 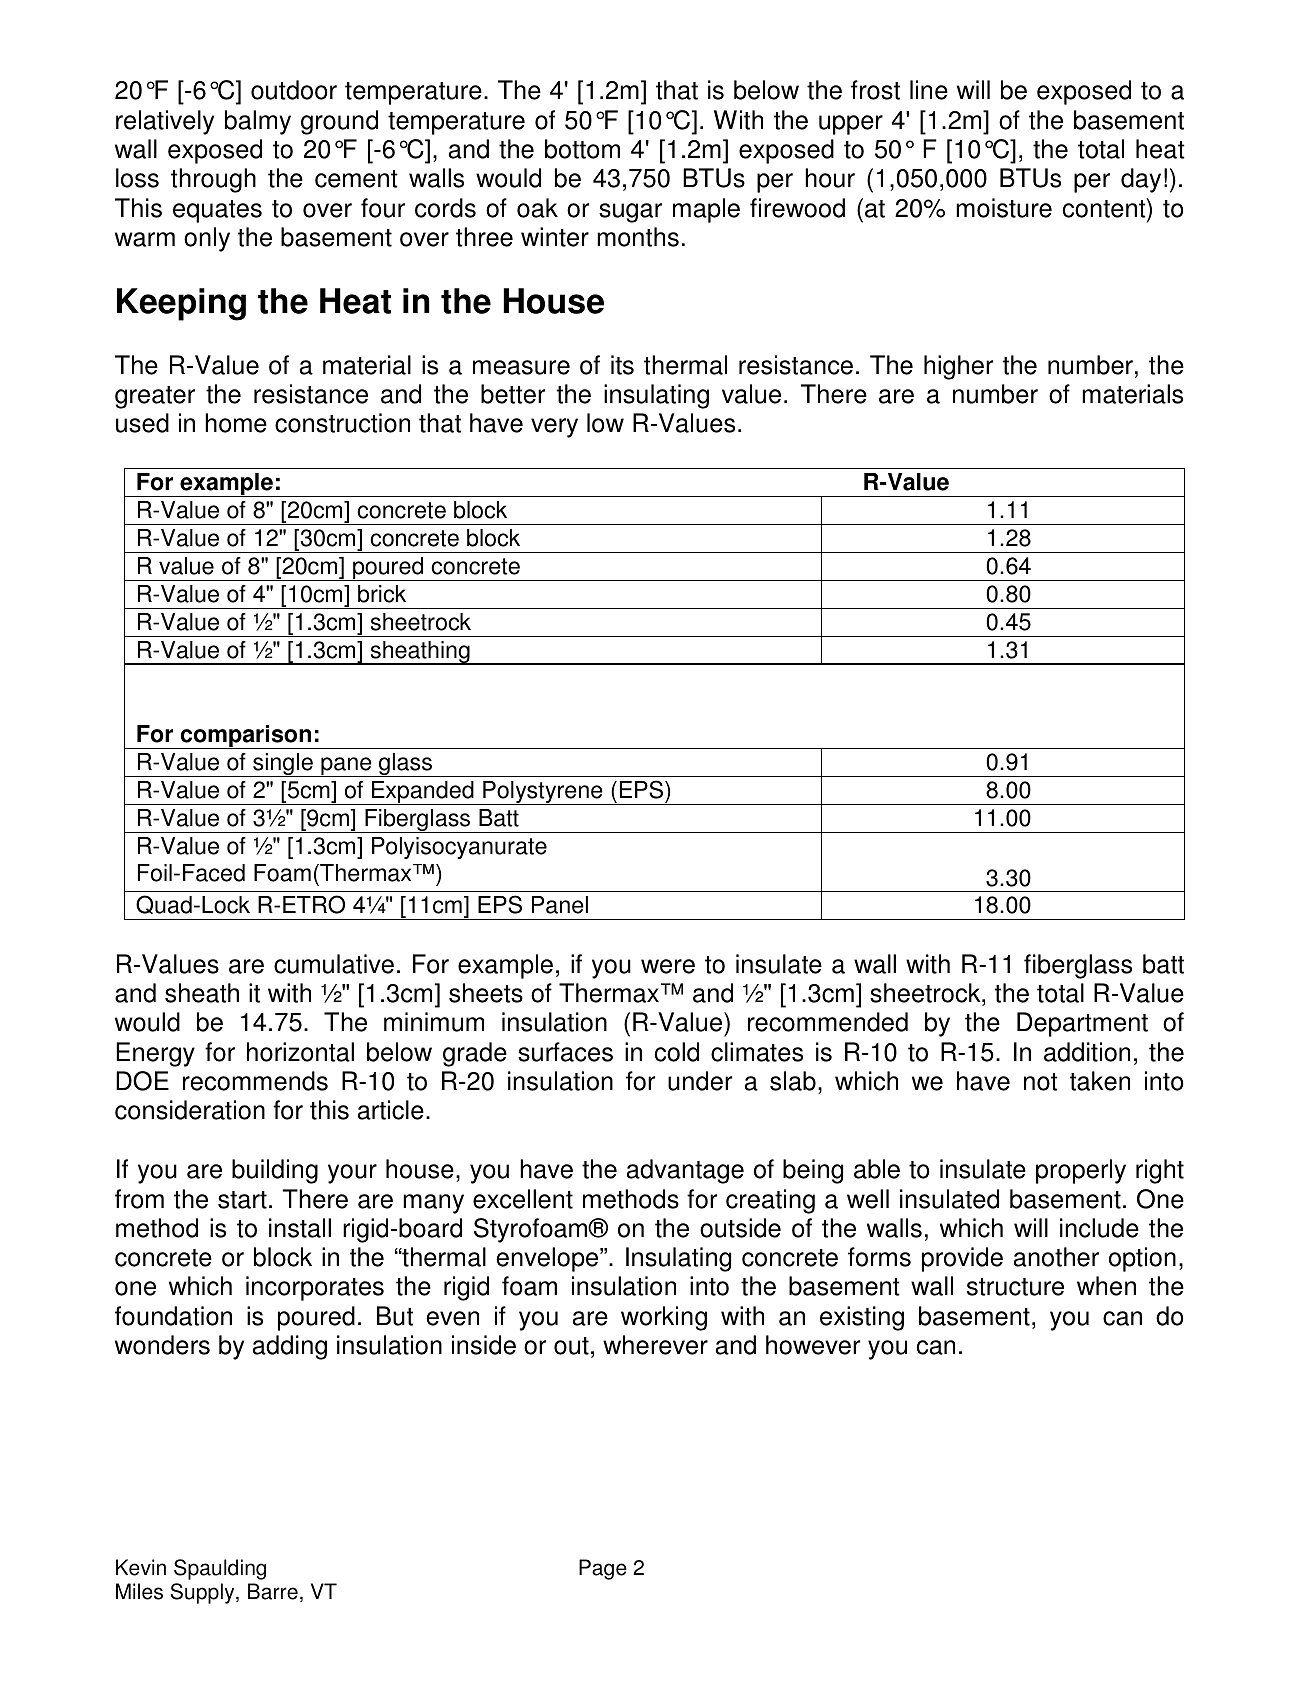 What do you see at coordinates (554, 428) in the screenshot?
I see `very` at bounding box center [554, 428].
